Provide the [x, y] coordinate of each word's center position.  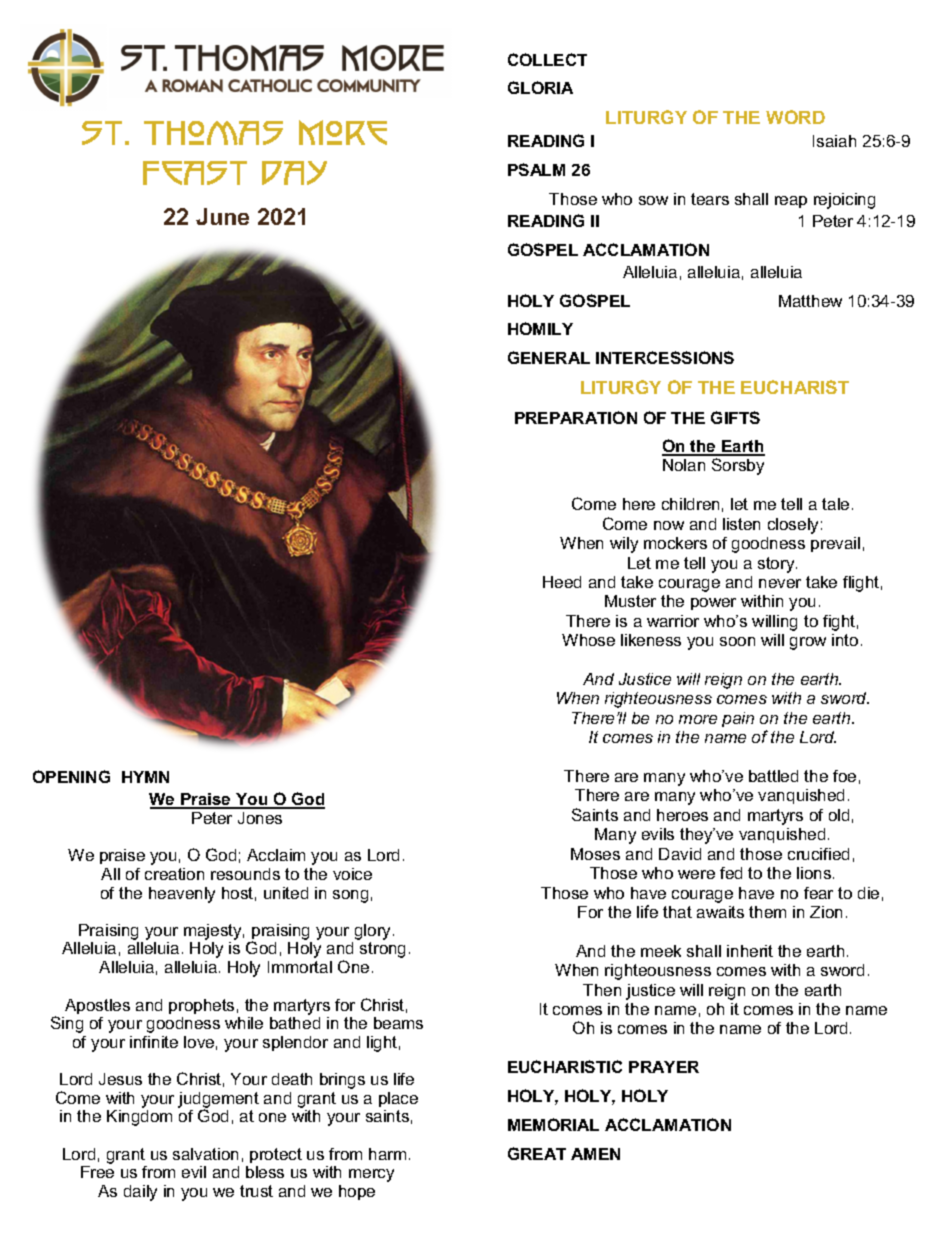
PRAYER [664, 1067]
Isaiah [834, 141]
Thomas [213, 133]
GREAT [537, 1153]
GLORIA [540, 87]
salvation [205, 1154]
